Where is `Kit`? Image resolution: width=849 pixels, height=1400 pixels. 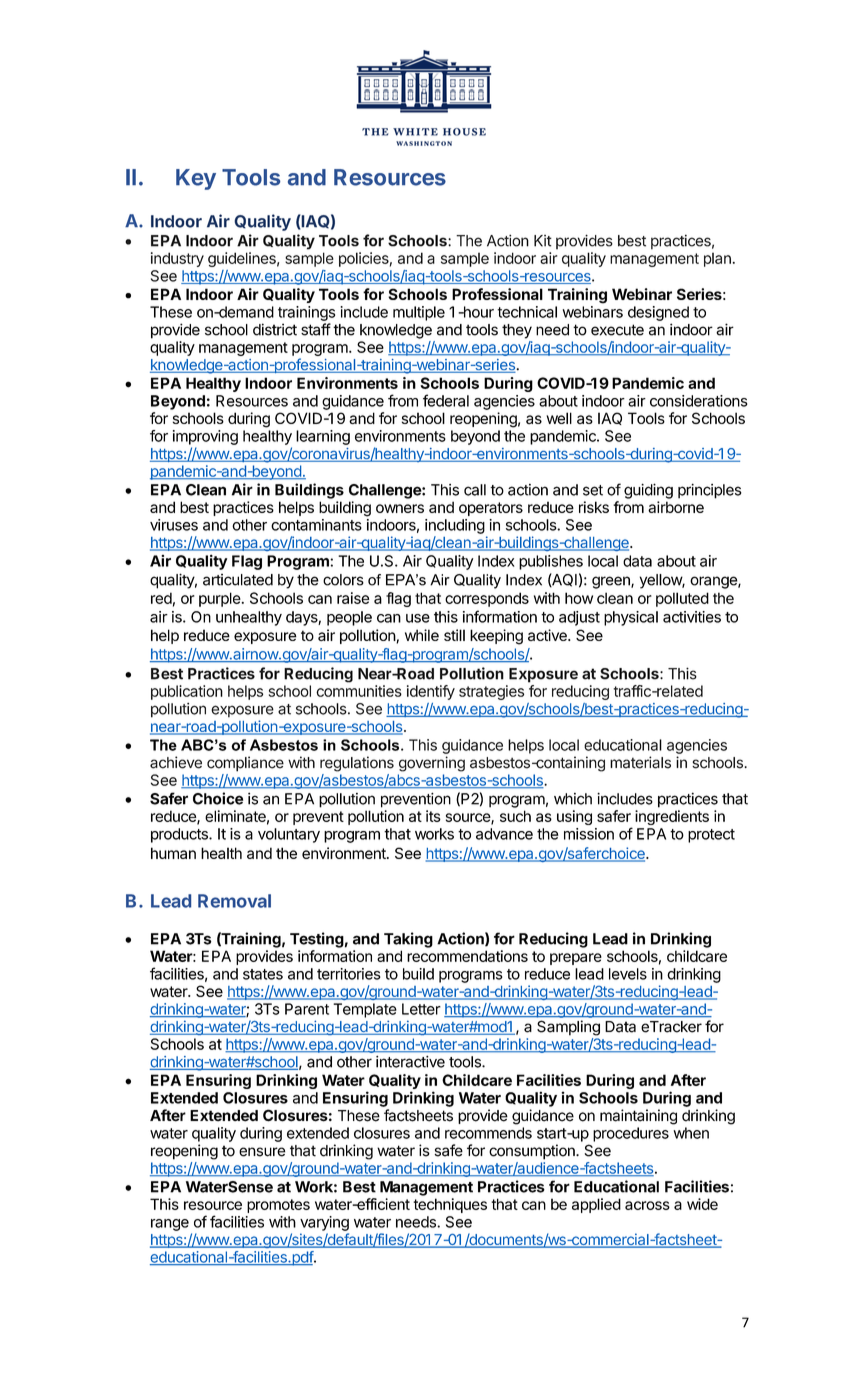 Kit is located at coordinates (543, 241).
